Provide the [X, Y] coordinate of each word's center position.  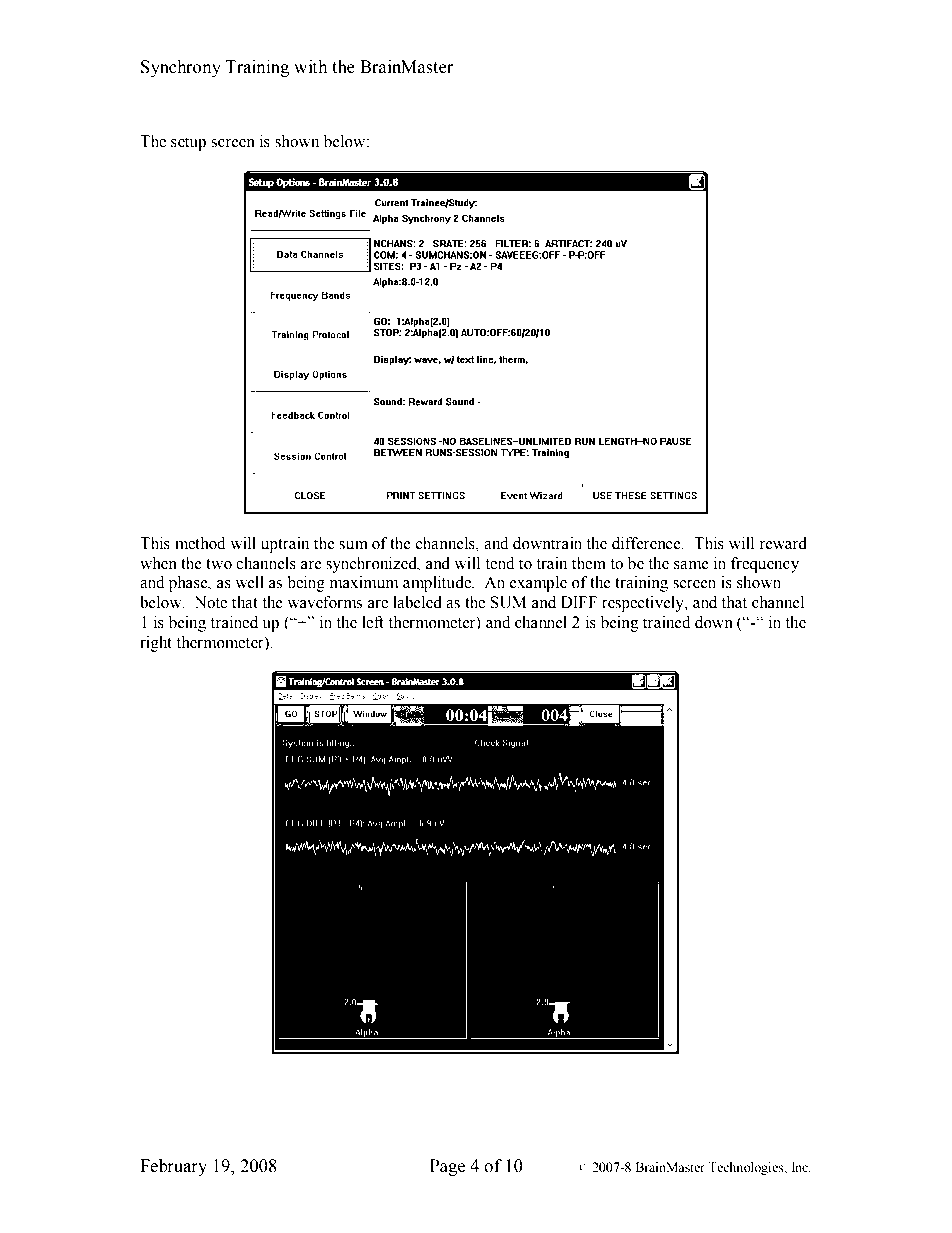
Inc [801, 1167]
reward [783, 543]
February [173, 1167]
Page [447, 1167]
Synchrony [181, 68]
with [311, 67]
